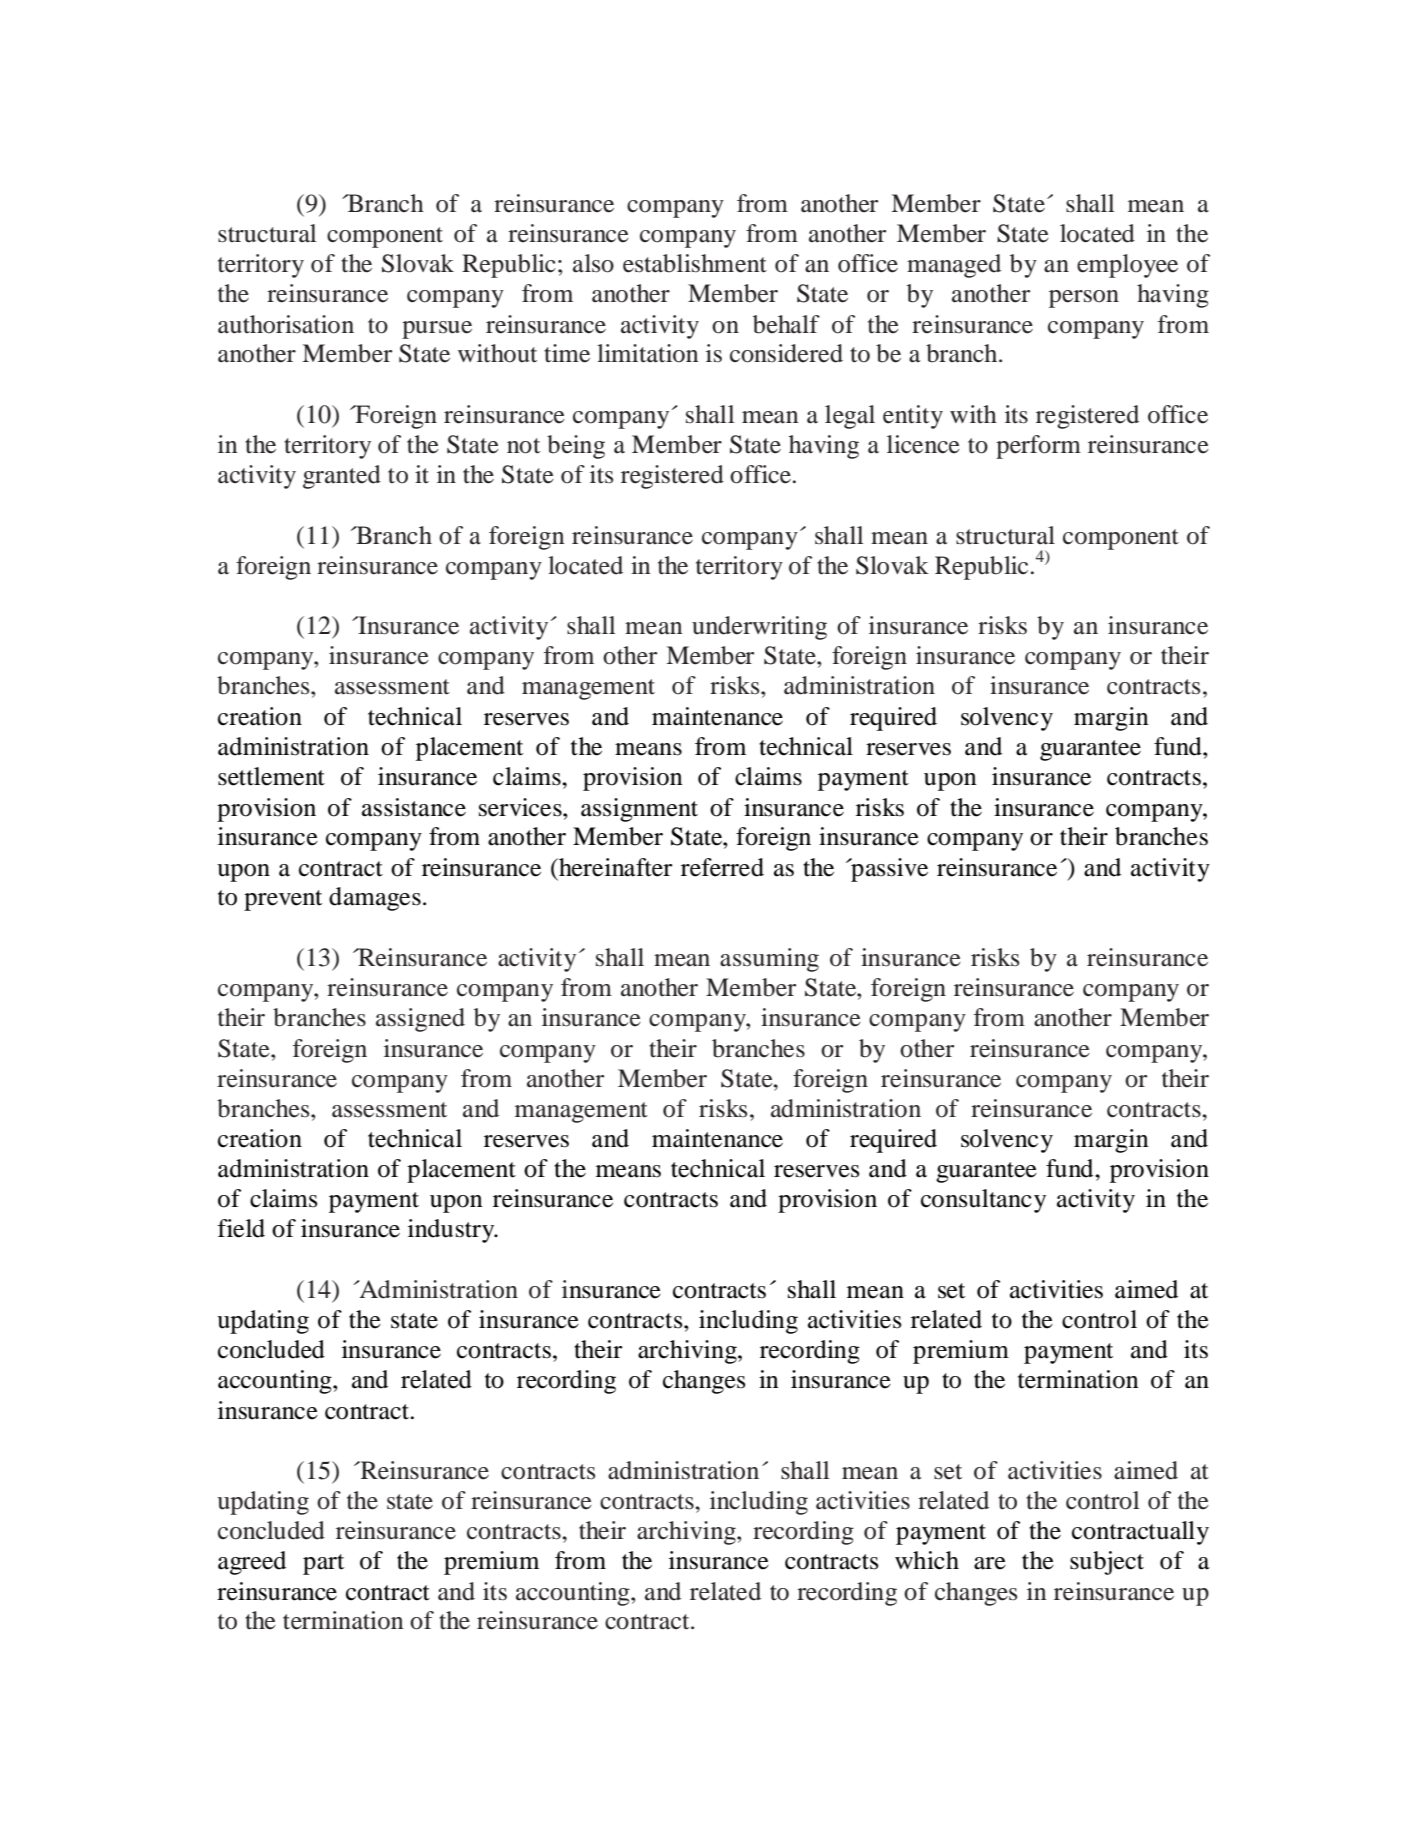  Describe the element at coordinates (722, 867) in the screenshot. I see `referred` at that location.
